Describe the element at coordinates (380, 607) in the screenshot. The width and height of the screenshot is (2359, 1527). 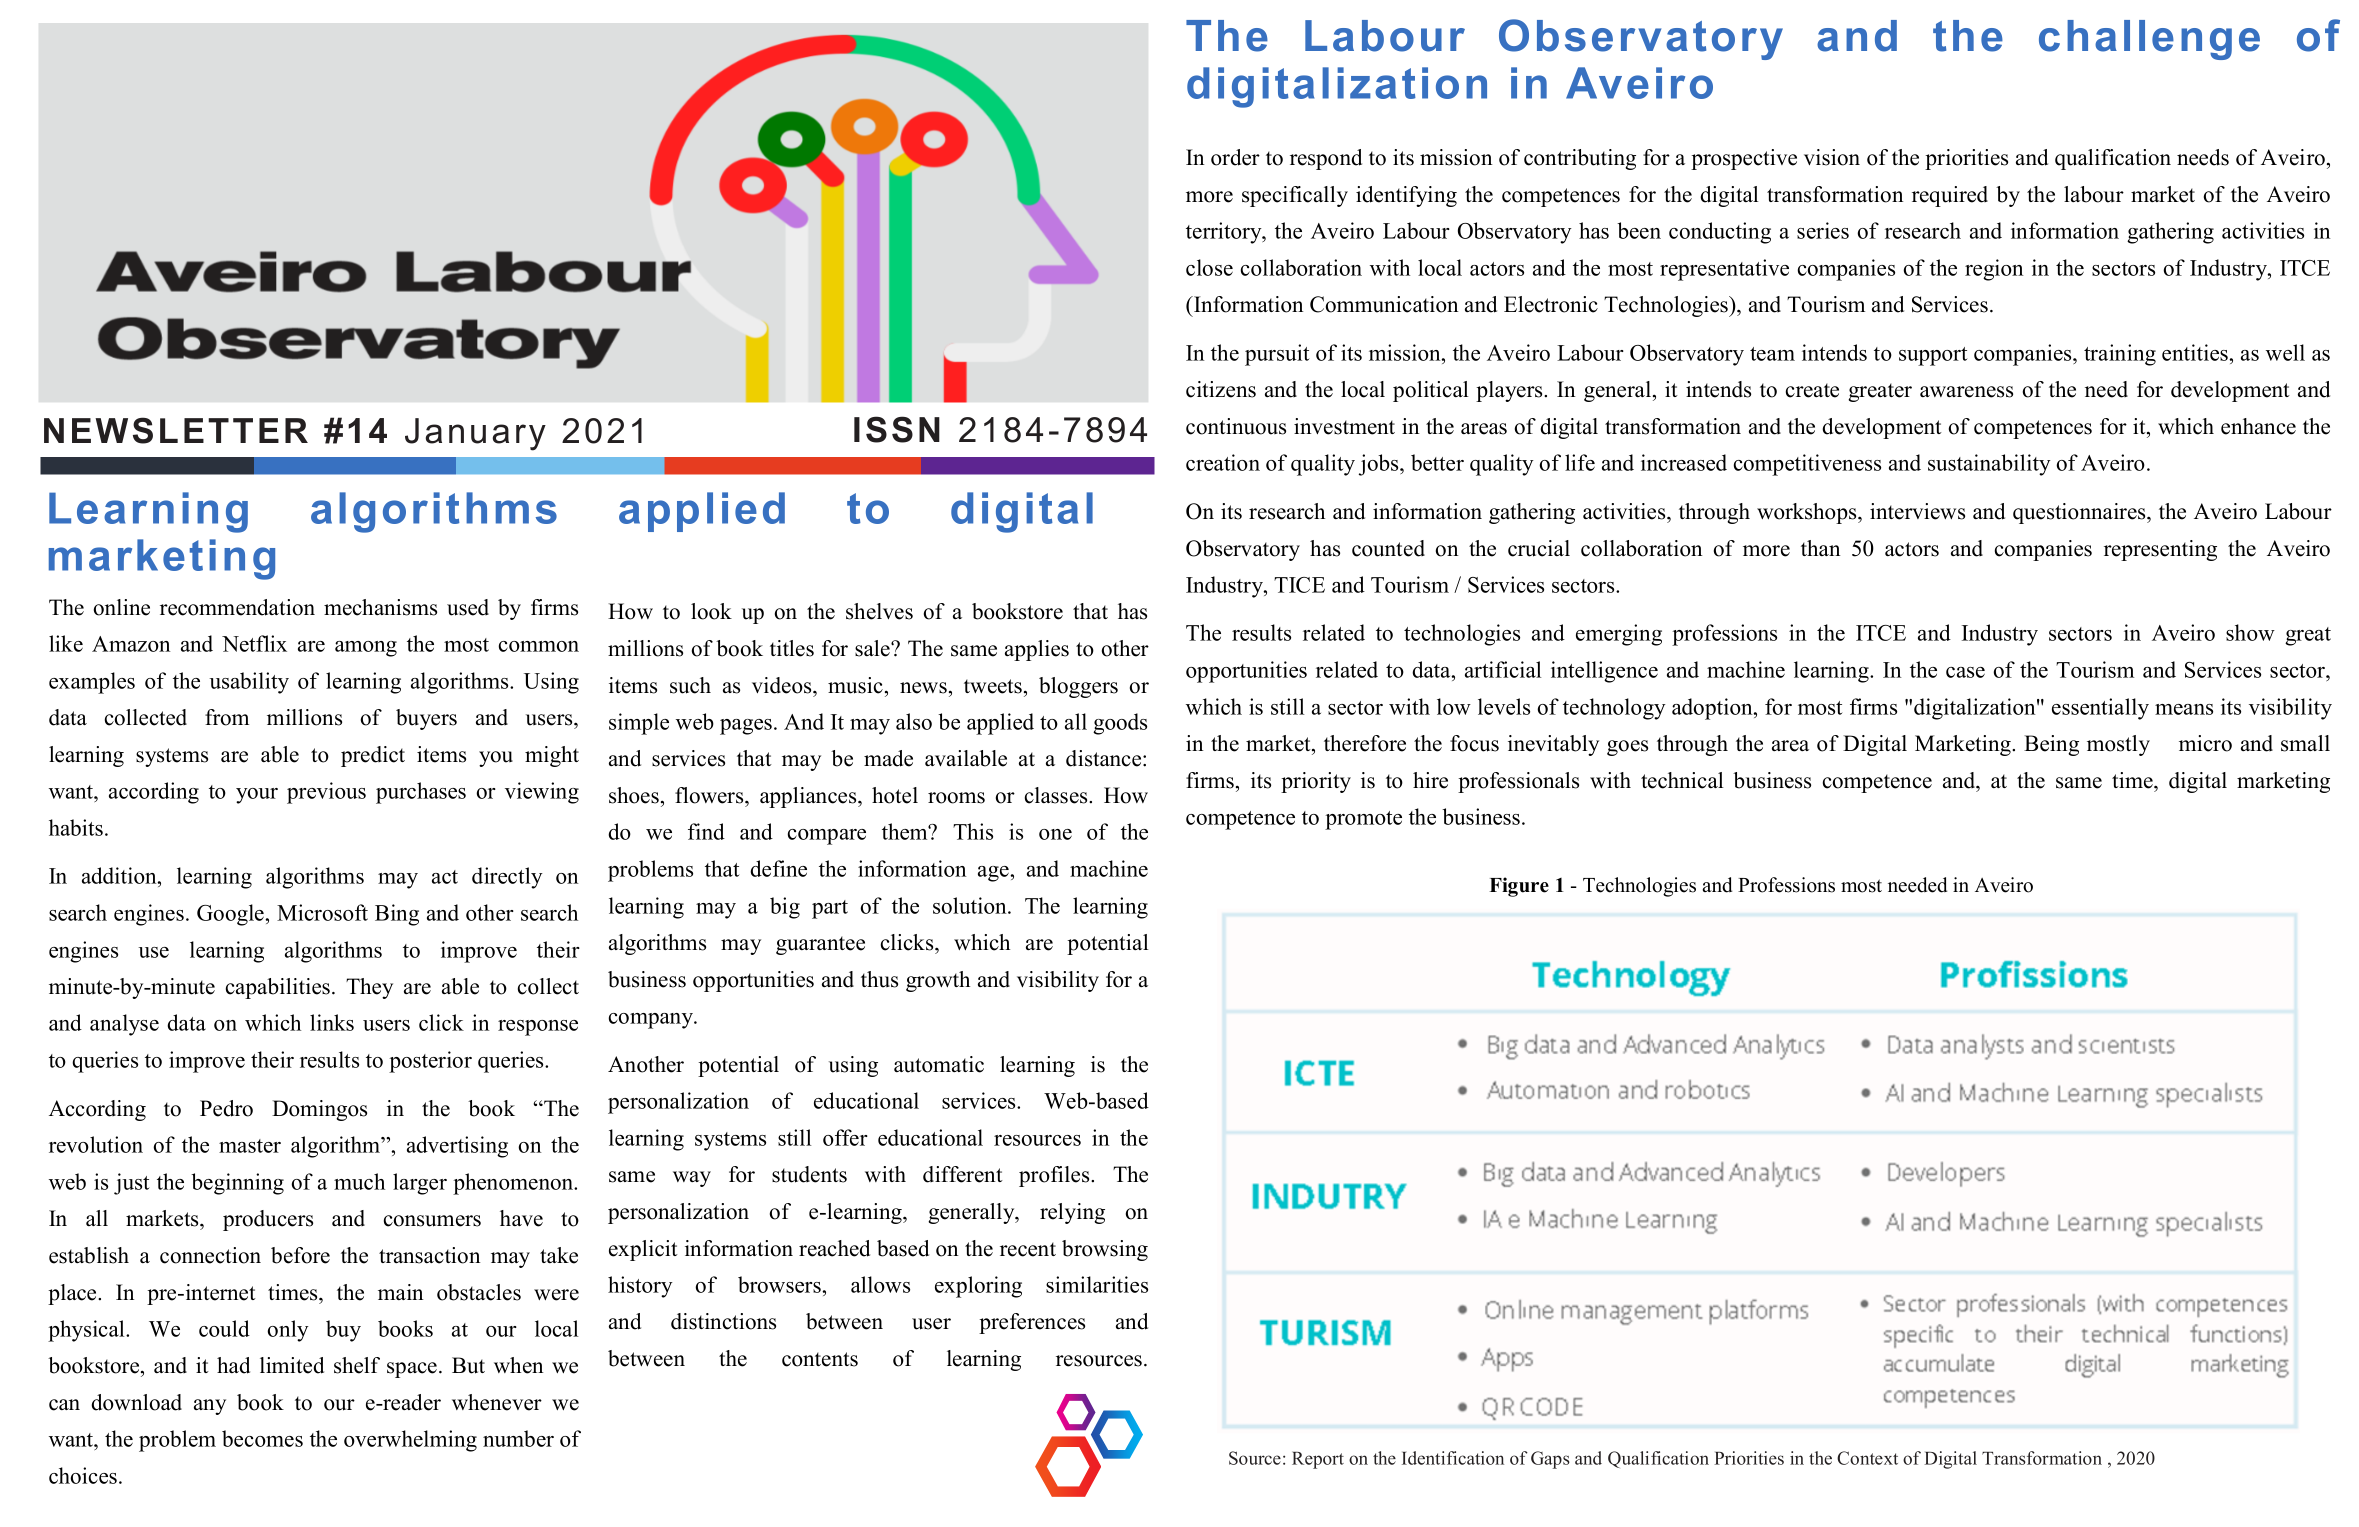
I see `mechanisms` at that location.
